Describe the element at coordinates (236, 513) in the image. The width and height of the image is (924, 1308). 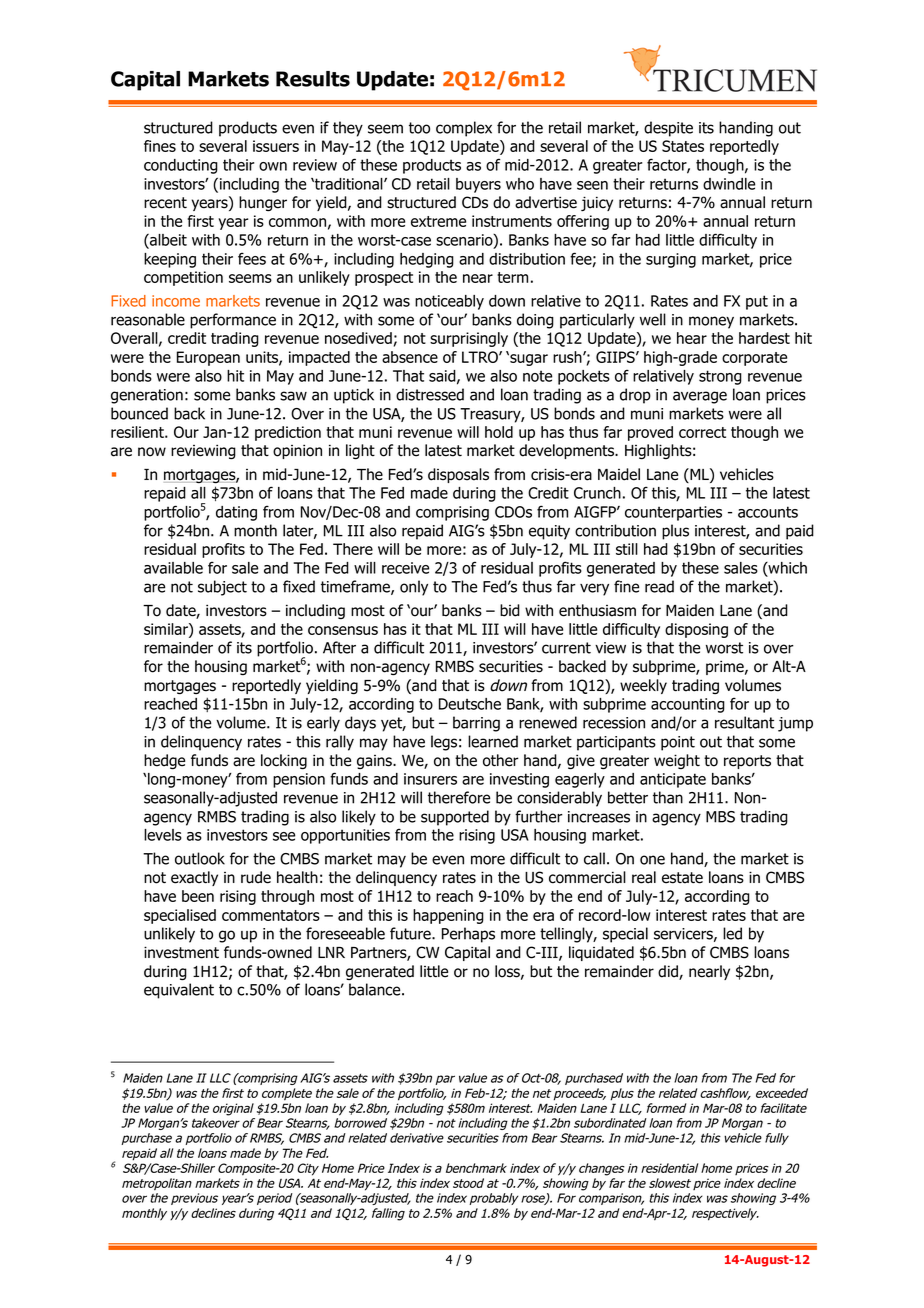
I see `dating` at that location.
